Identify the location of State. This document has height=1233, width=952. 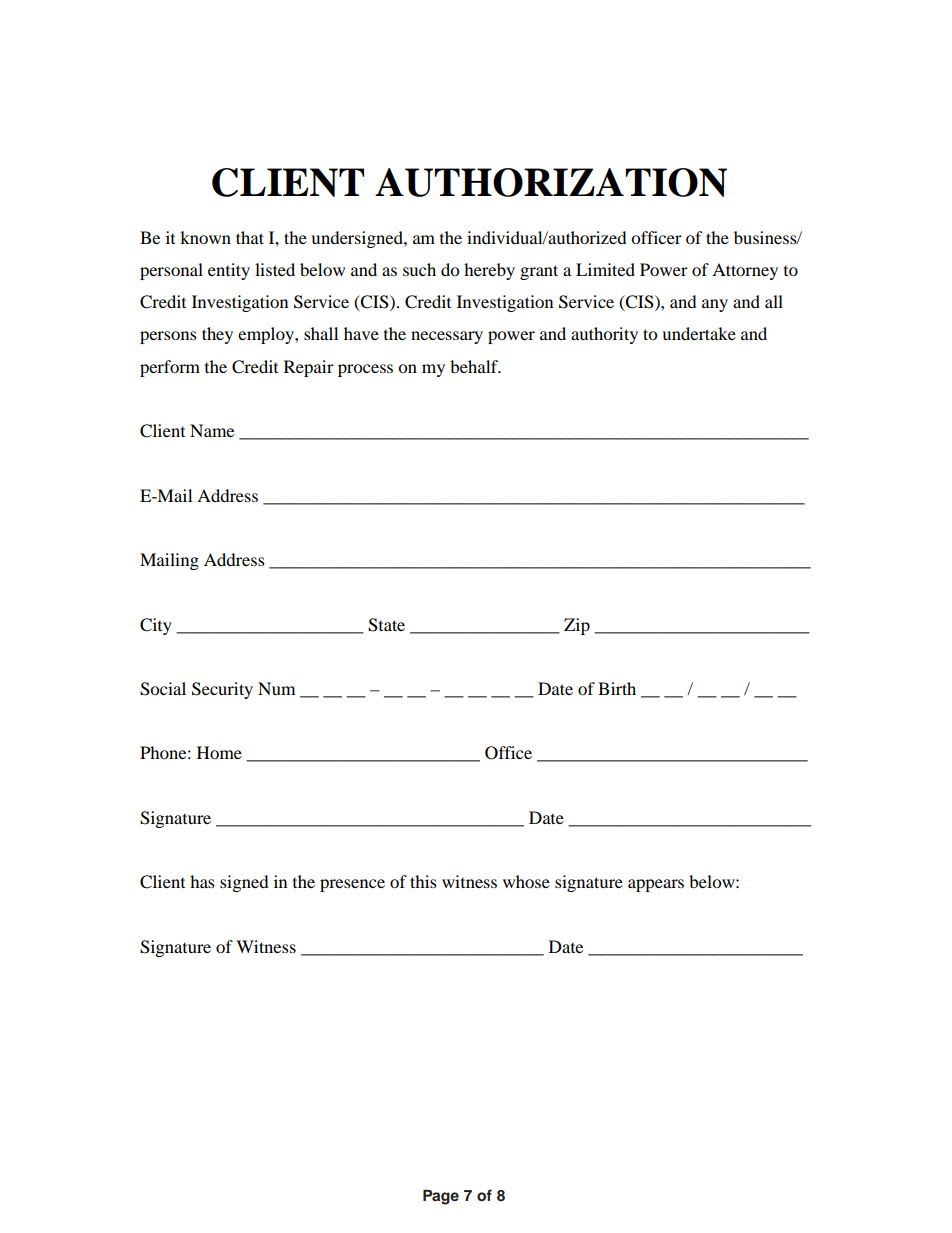
(386, 625).
